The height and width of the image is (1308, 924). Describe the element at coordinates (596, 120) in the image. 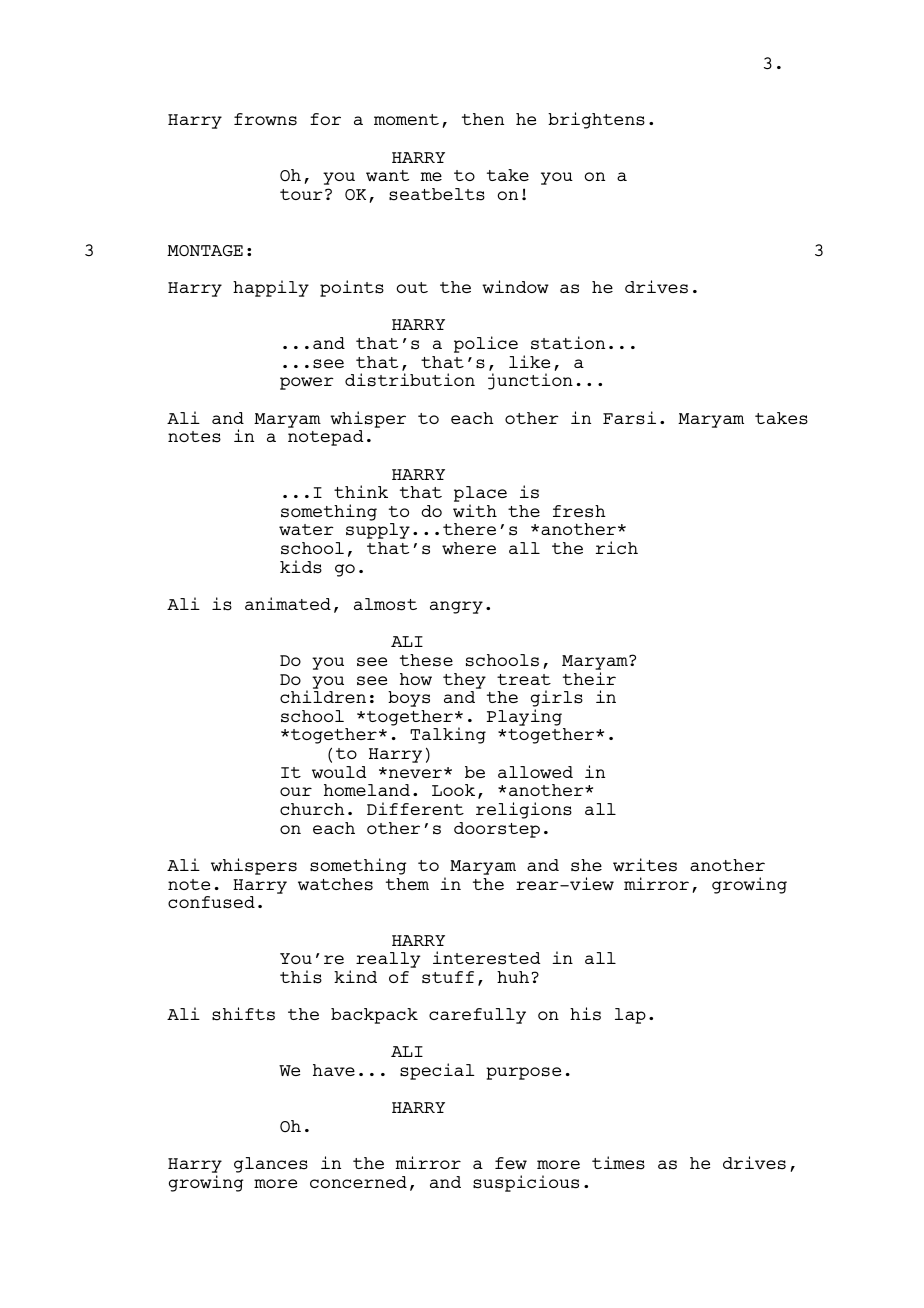

I see `brightens` at that location.
